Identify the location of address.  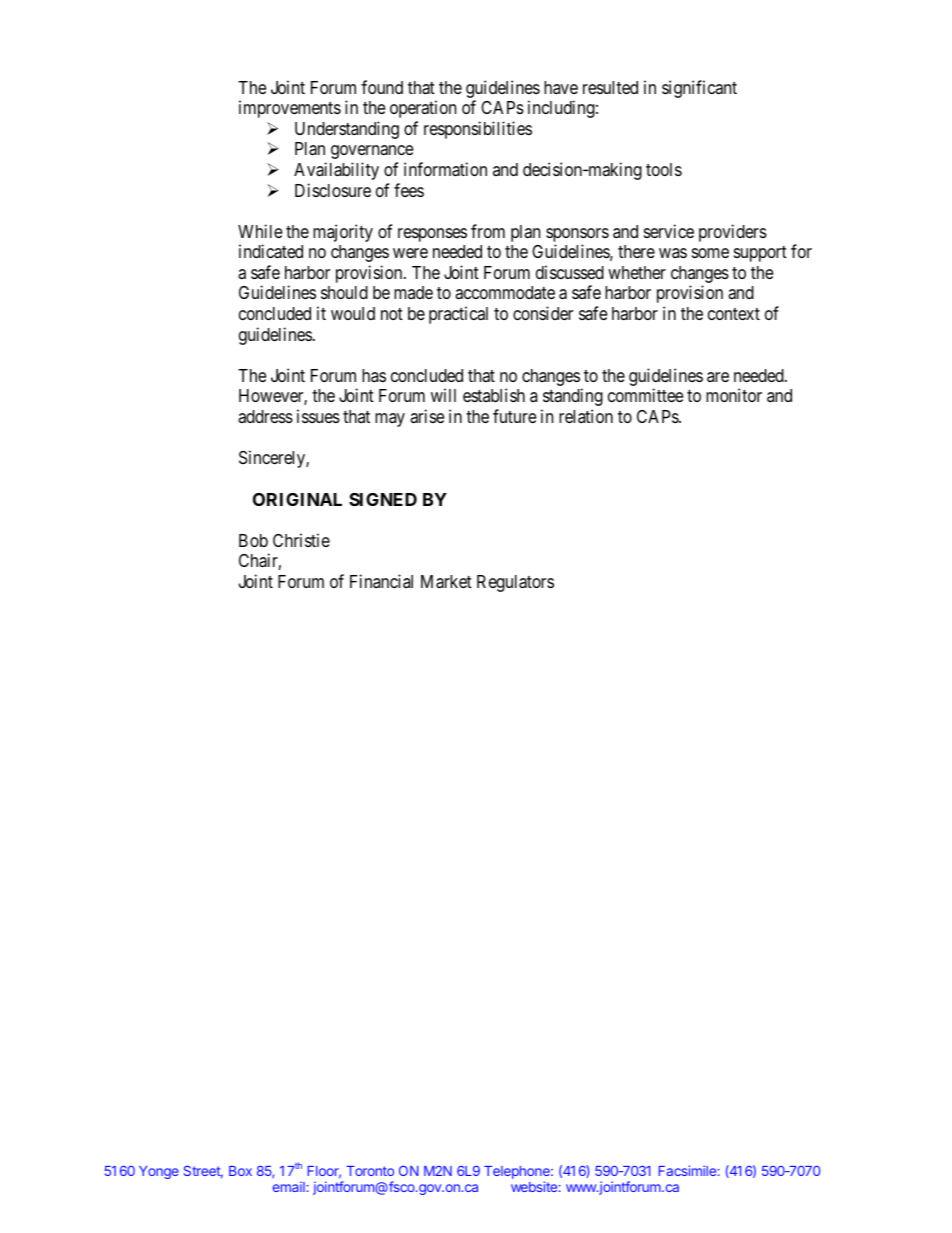
(265, 416).
